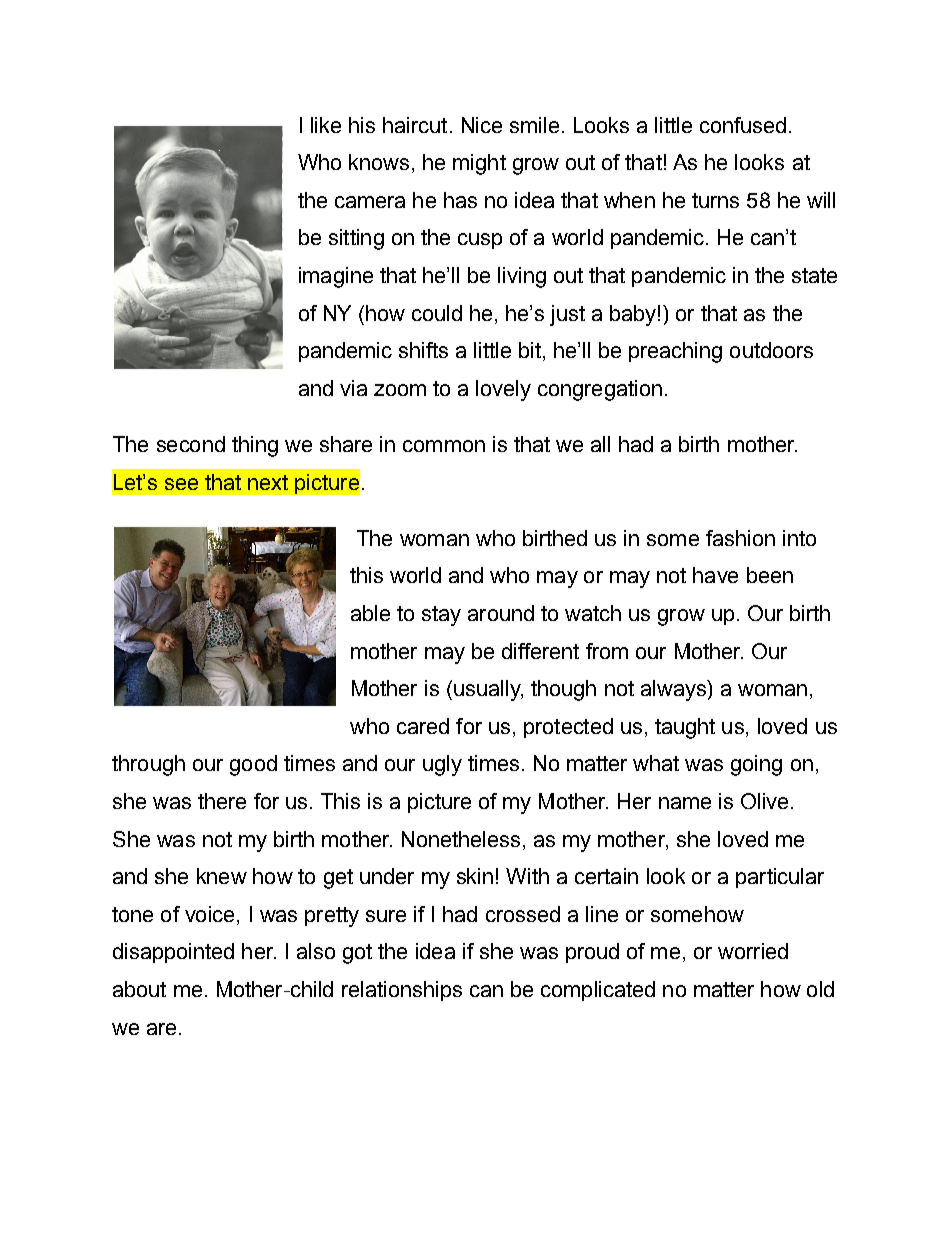 Image resolution: width=952 pixels, height=1233 pixels. I want to click on disappointed, so click(173, 953).
